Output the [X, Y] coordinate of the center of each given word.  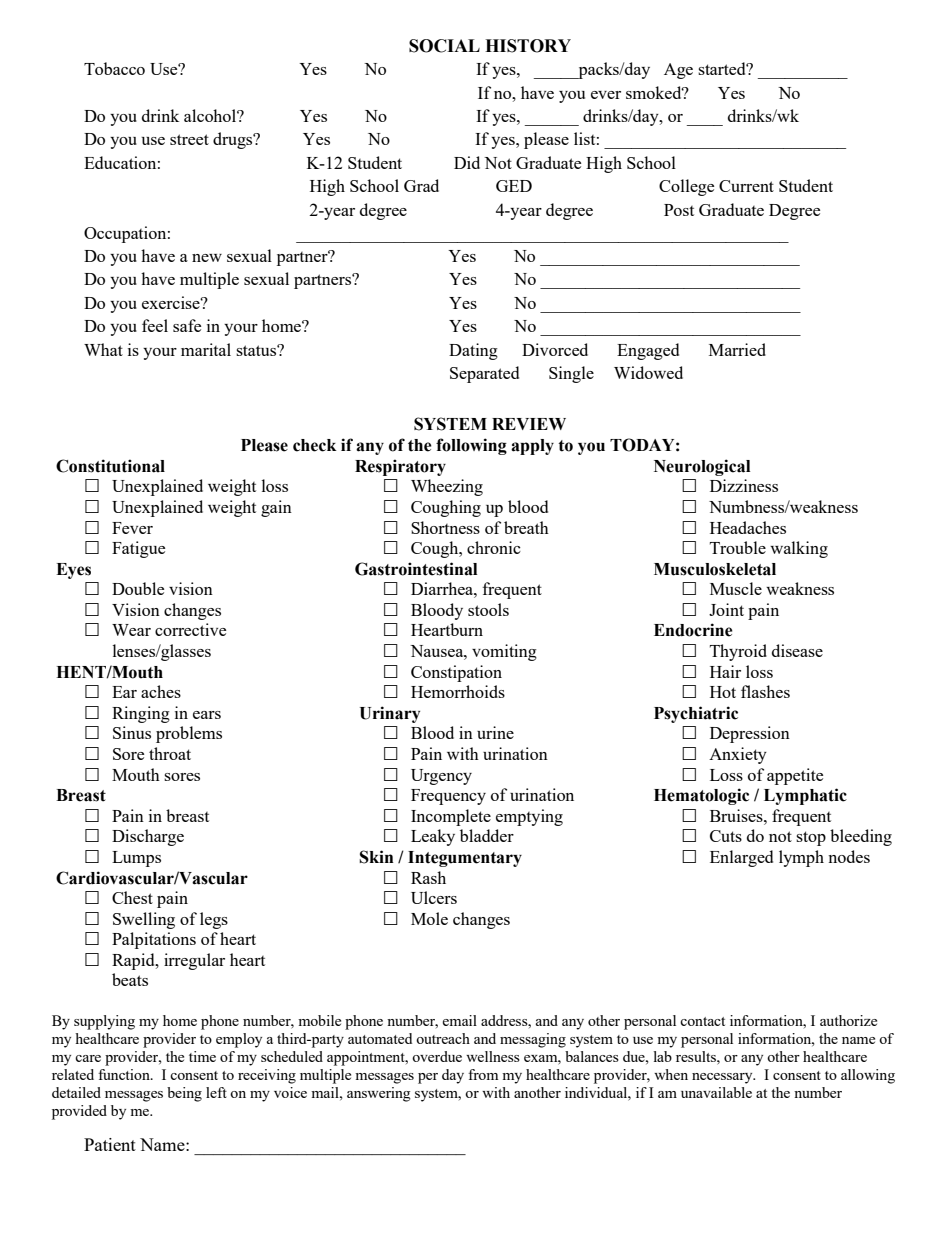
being [184, 1094]
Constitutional [110, 466]
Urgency [441, 777]
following [471, 446]
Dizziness [744, 485]
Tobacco [114, 68]
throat [170, 753]
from [483, 1074]
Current [746, 186]
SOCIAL [444, 46]
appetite [795, 776]
